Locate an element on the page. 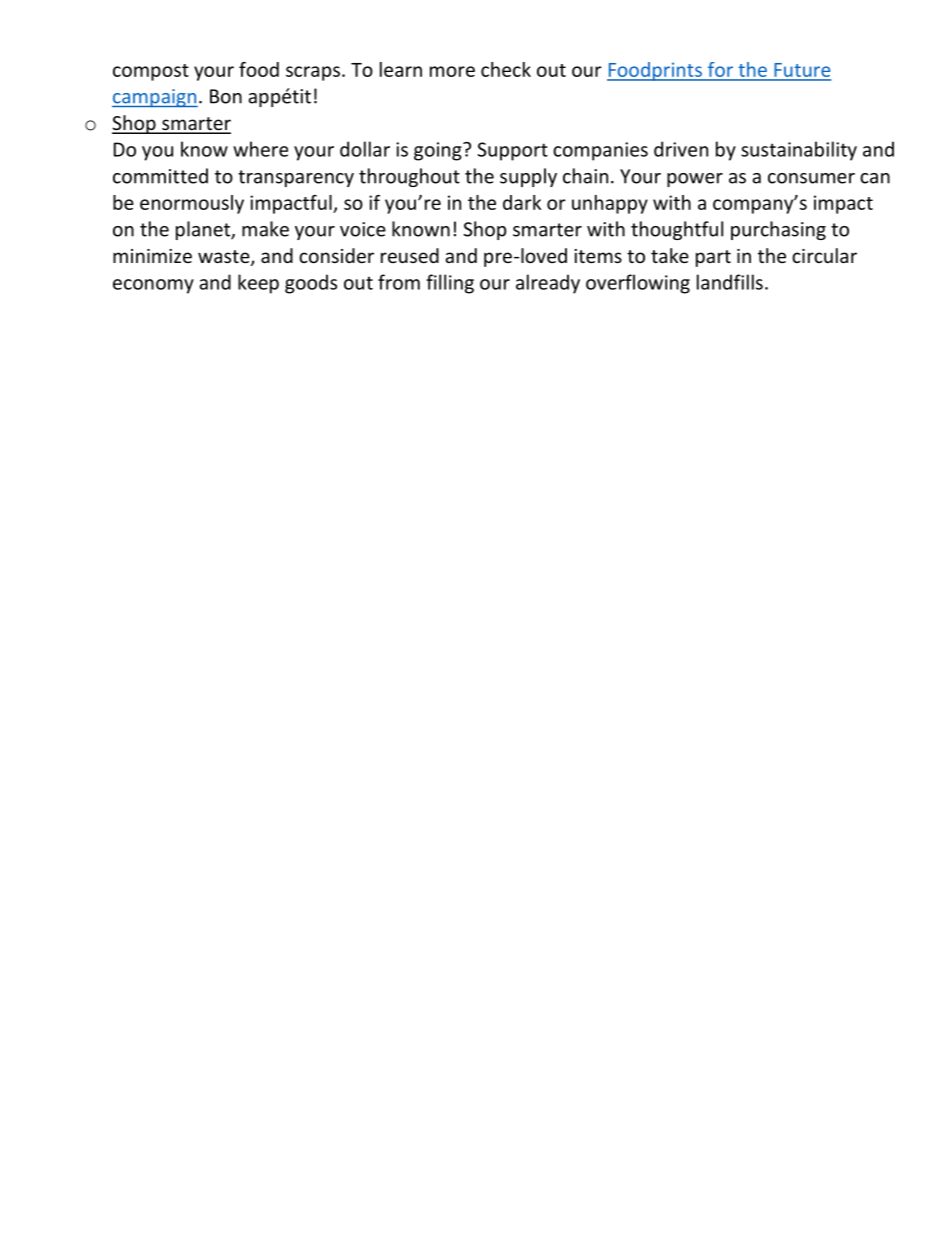 This page has width=952, height=1233. sustainability is located at coordinates (799, 151).
